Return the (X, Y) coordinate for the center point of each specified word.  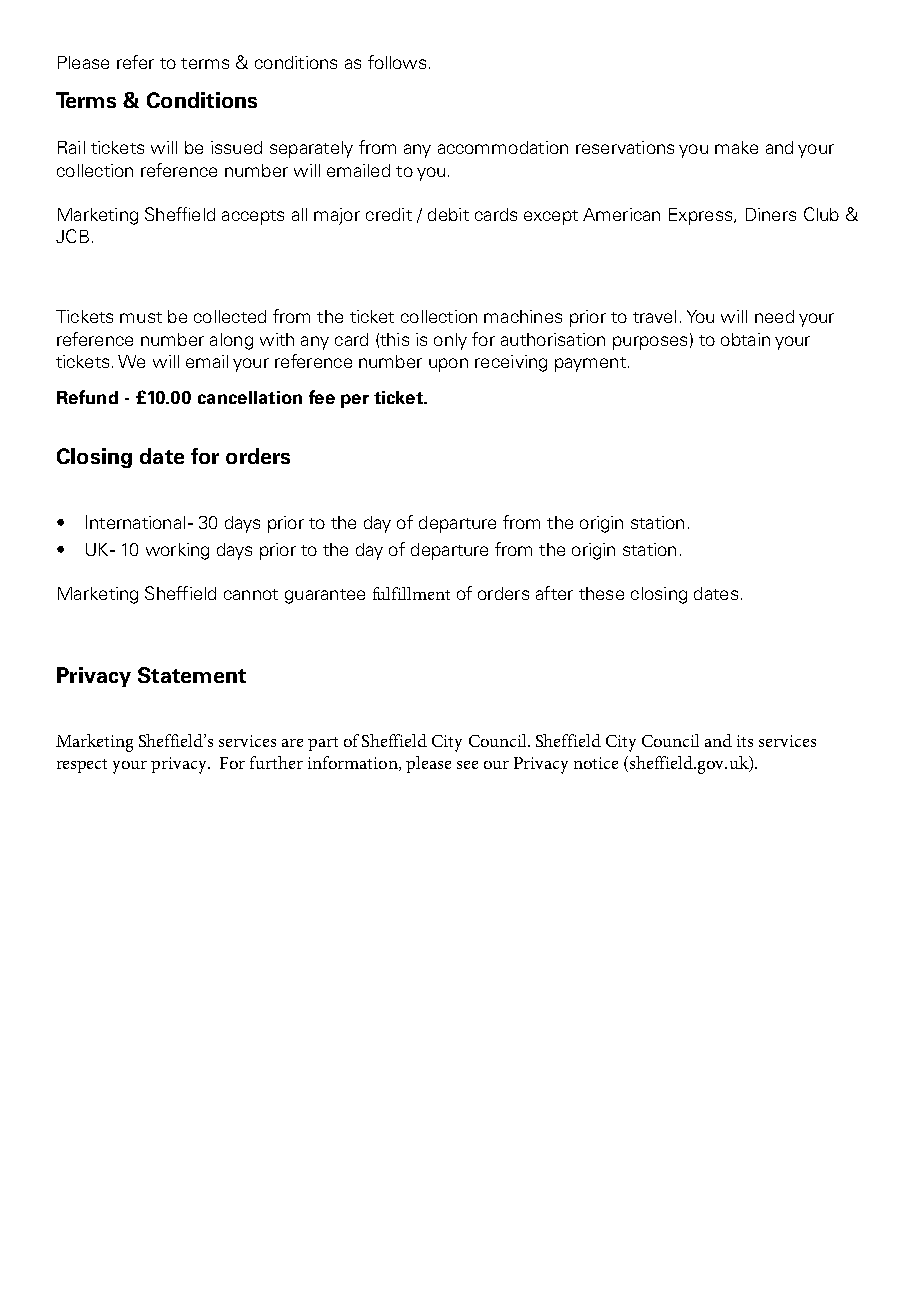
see (467, 765)
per (355, 401)
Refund (87, 397)
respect (82, 766)
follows (397, 62)
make (736, 147)
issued (236, 147)
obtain (745, 339)
